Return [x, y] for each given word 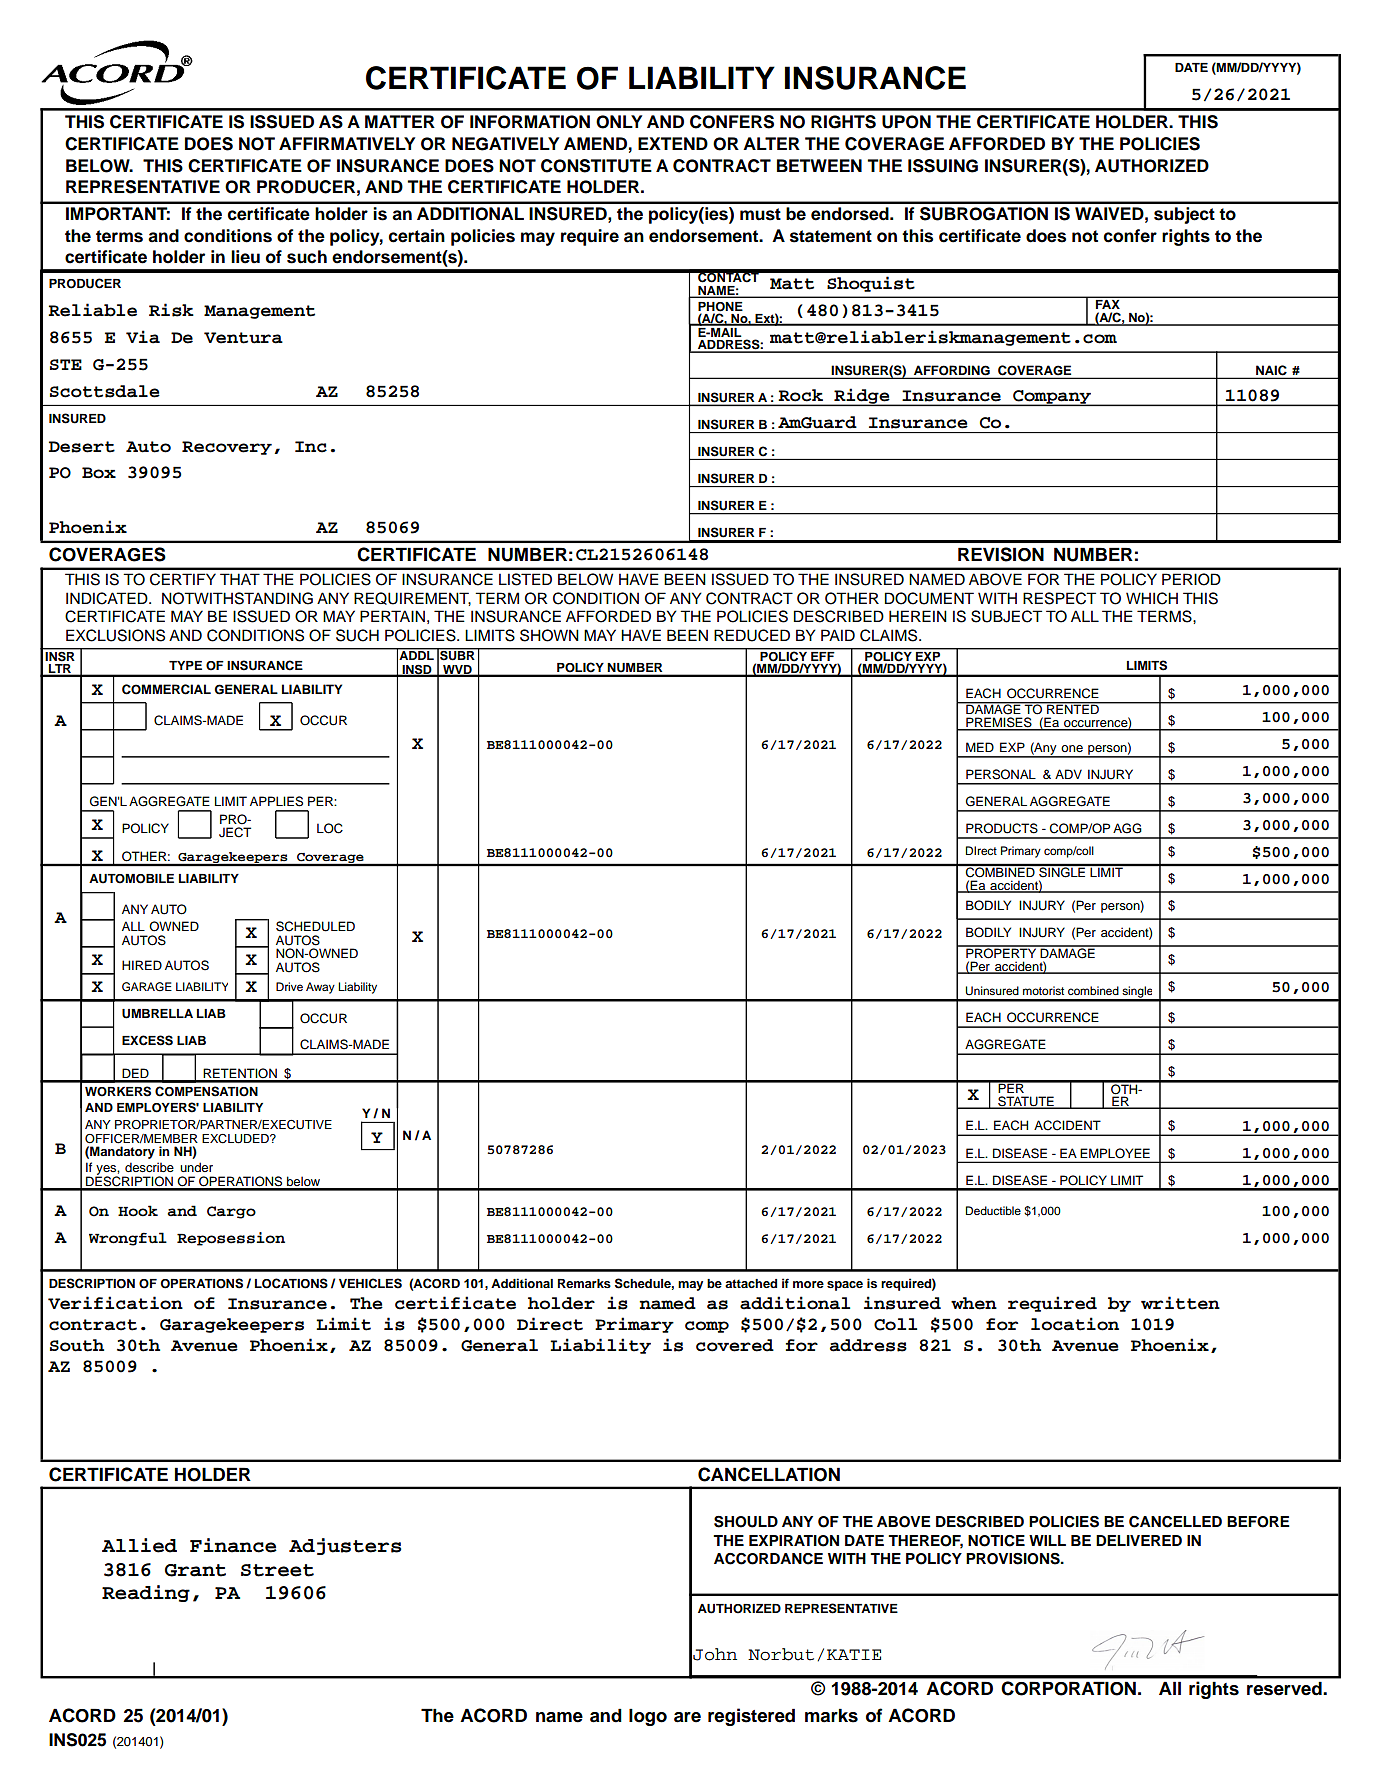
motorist [1043, 990]
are [687, 1717]
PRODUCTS [1002, 828]
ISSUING [943, 166]
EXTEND [673, 143]
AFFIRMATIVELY [347, 143]
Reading [146, 1593]
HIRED [142, 965]
